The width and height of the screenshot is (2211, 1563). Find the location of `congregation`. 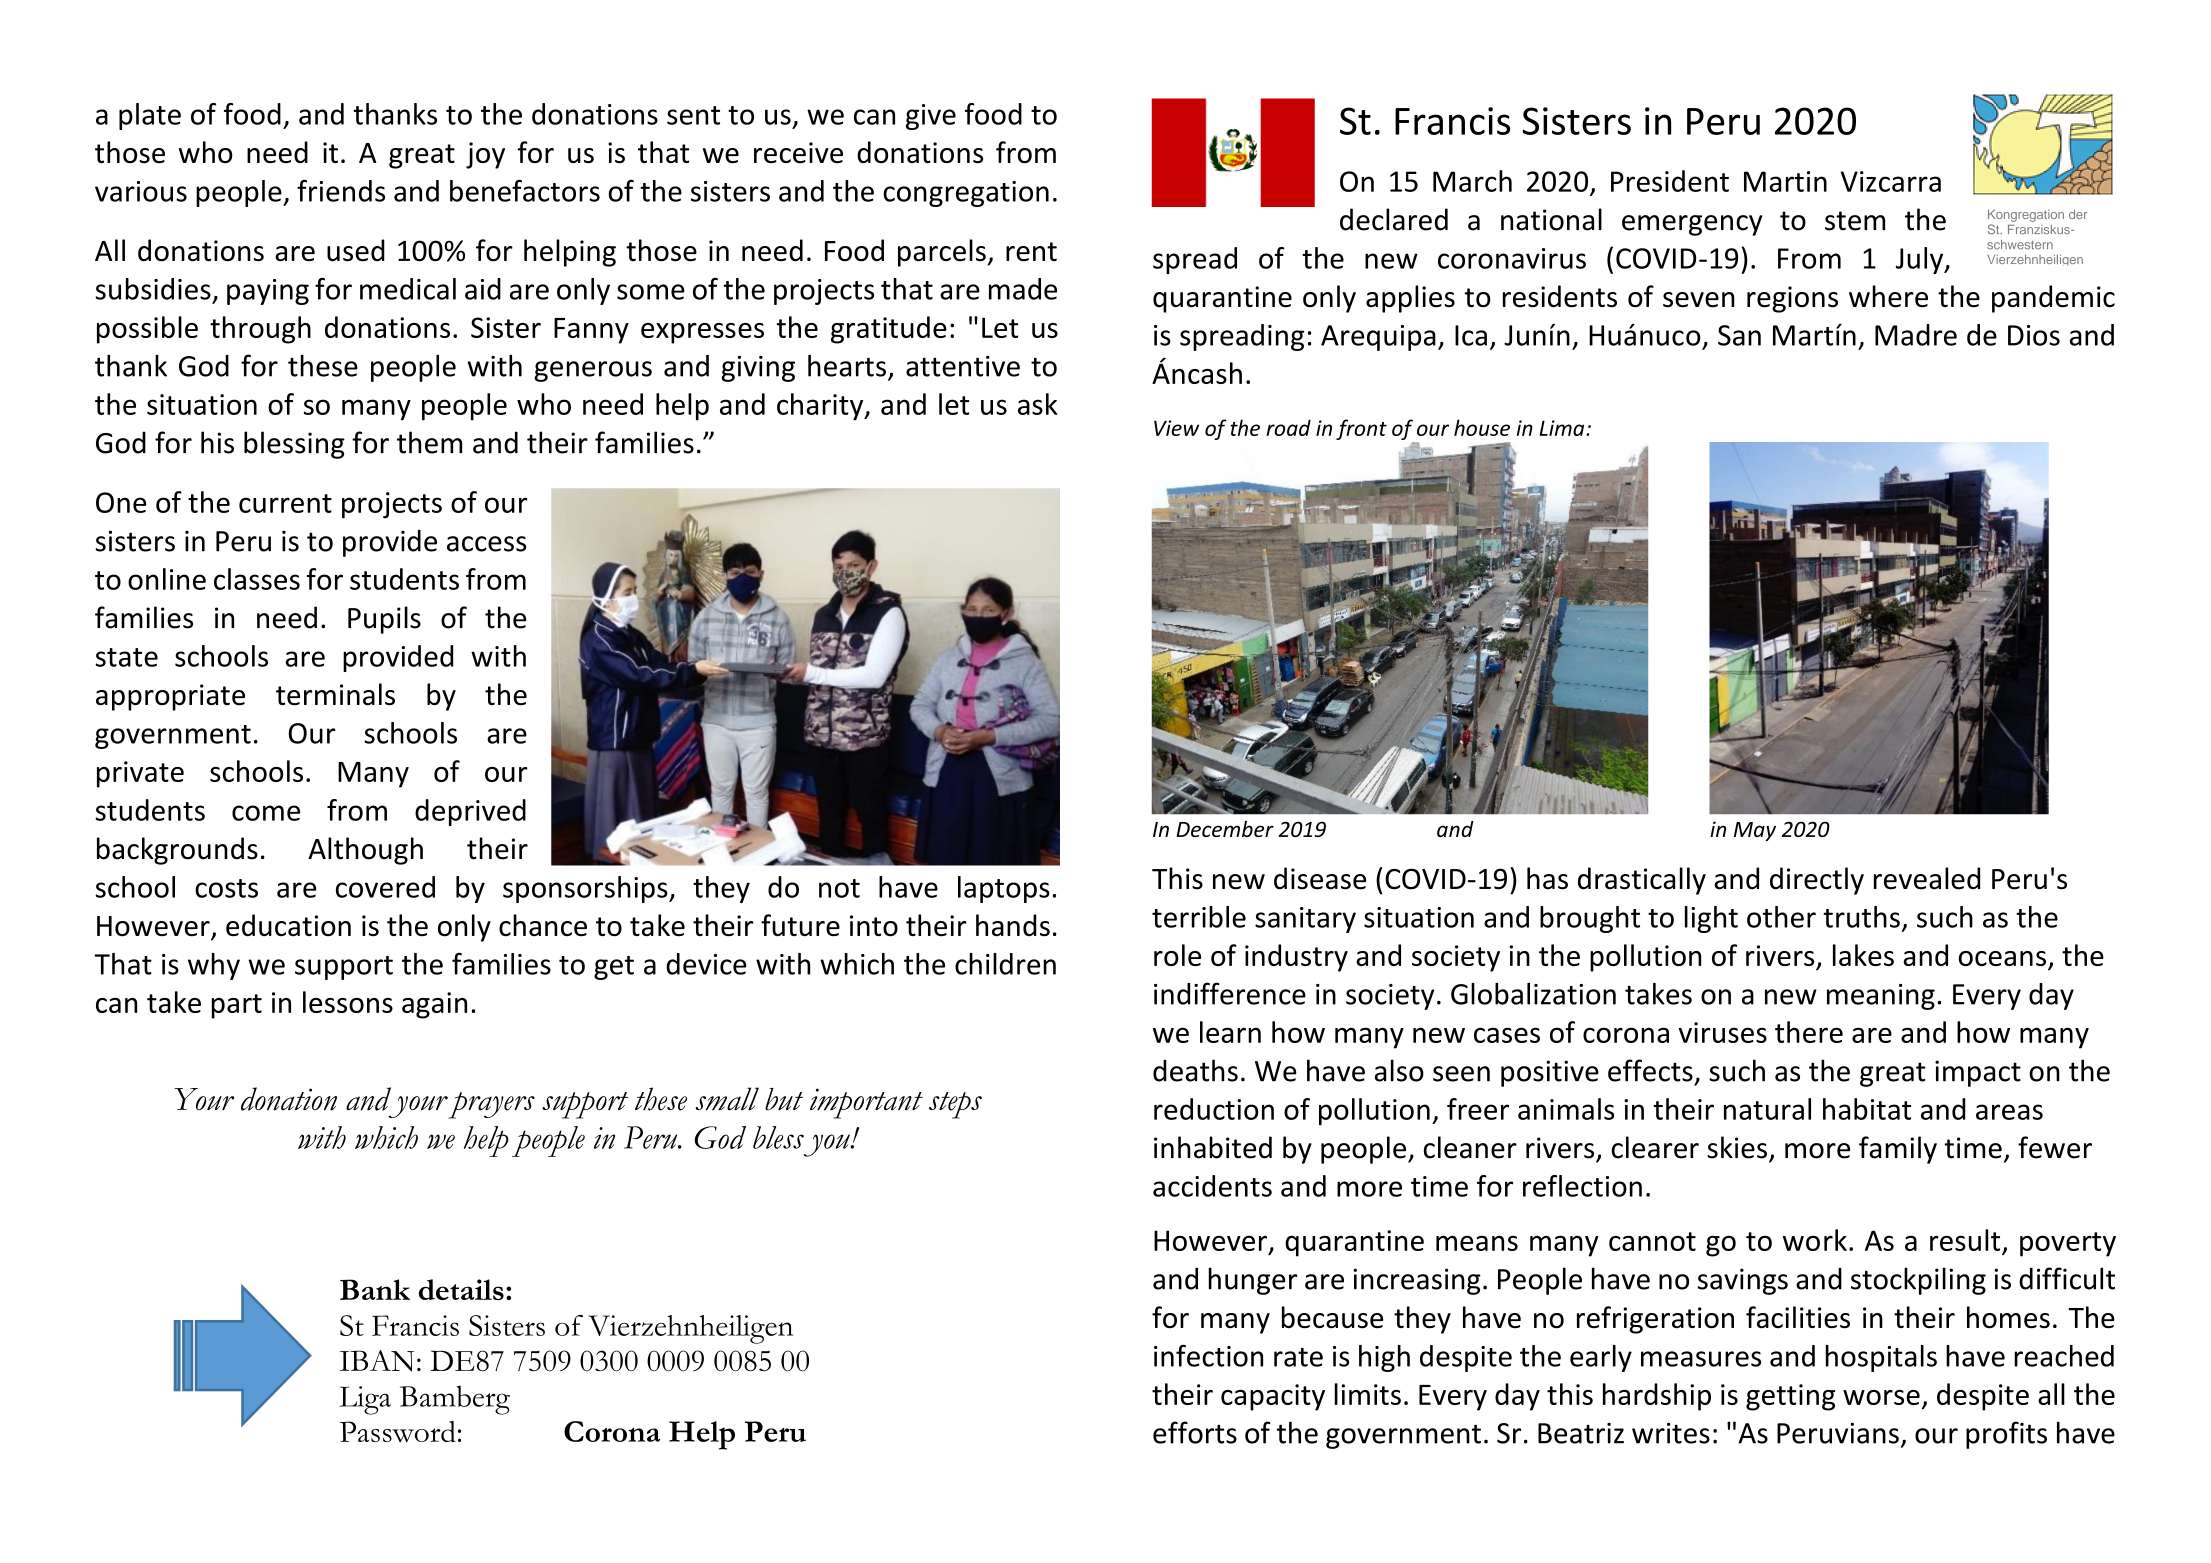

congregation is located at coordinates (966, 194).
